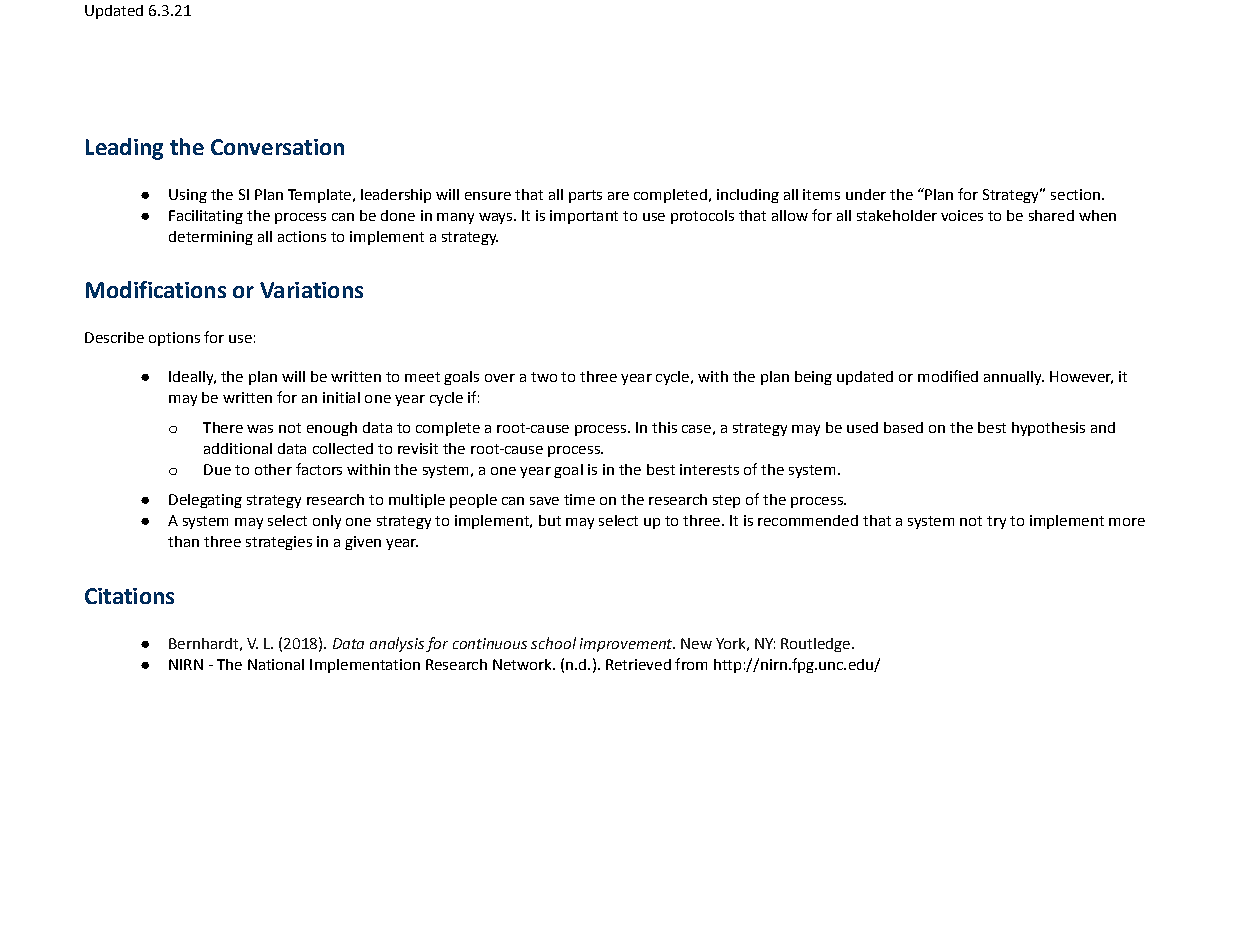  What do you see at coordinates (962, 215) in the screenshot?
I see `voices` at bounding box center [962, 215].
